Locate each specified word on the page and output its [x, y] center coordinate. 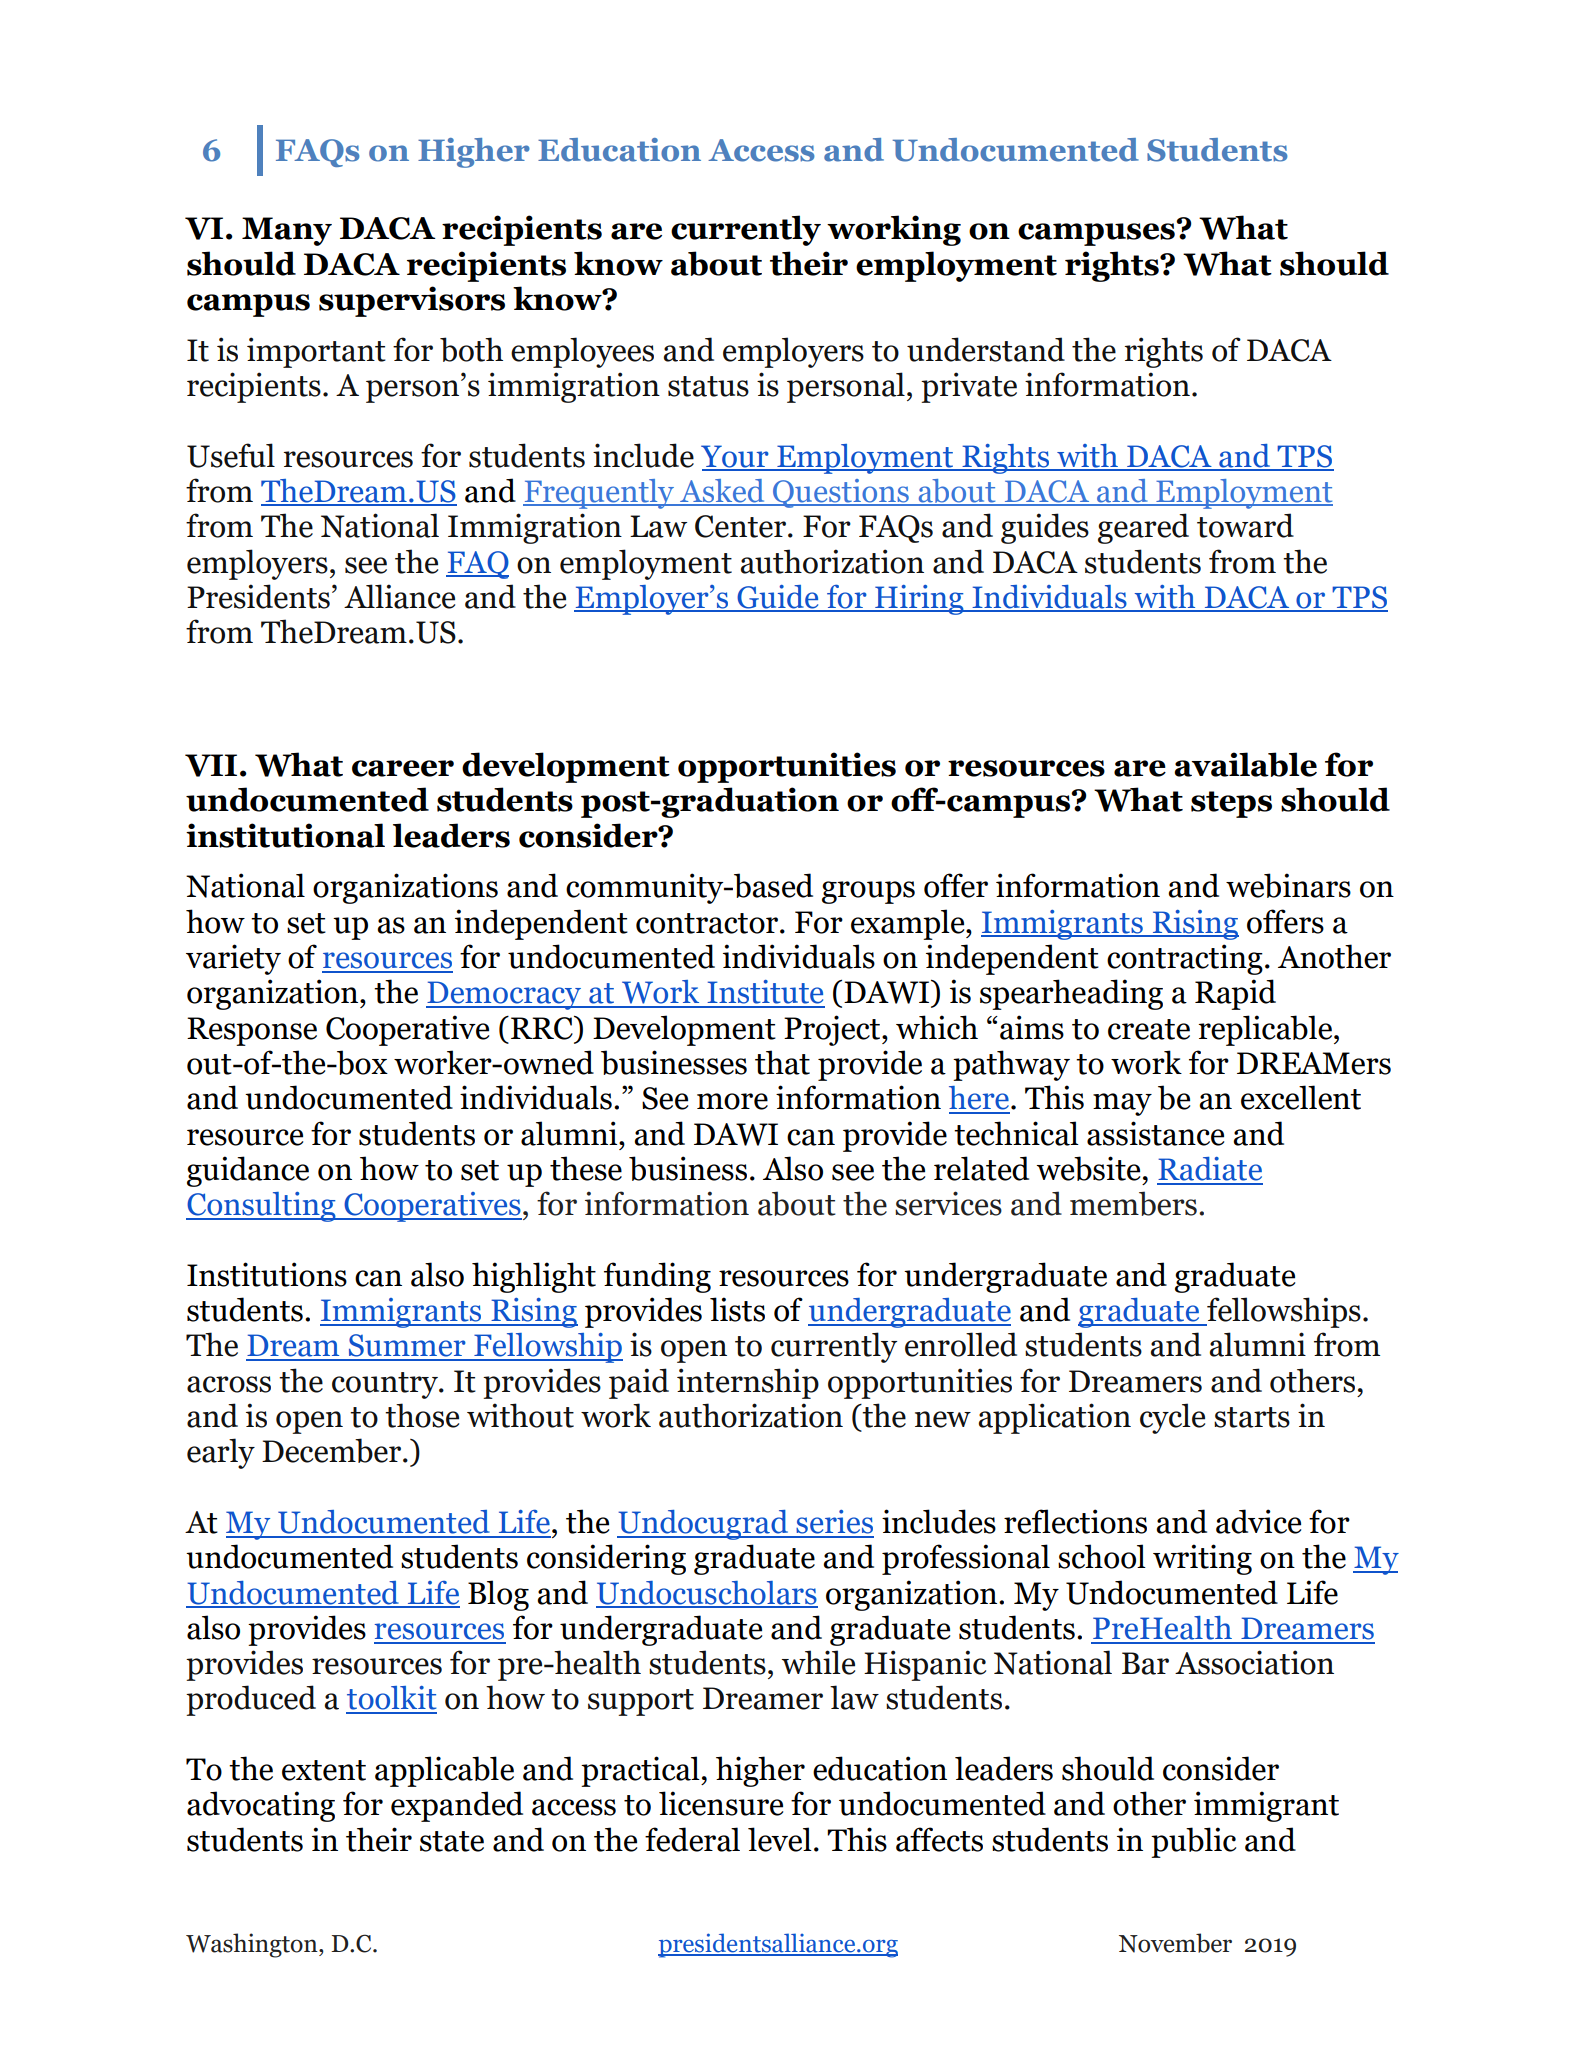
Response [252, 1031]
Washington [253, 1945]
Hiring [919, 600]
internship [748, 1383]
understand [986, 349]
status [708, 386]
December [333, 1450]
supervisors [412, 301]
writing [1202, 1559]
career [403, 768]
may [1122, 1104]
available [1245, 764]
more [732, 1101]
